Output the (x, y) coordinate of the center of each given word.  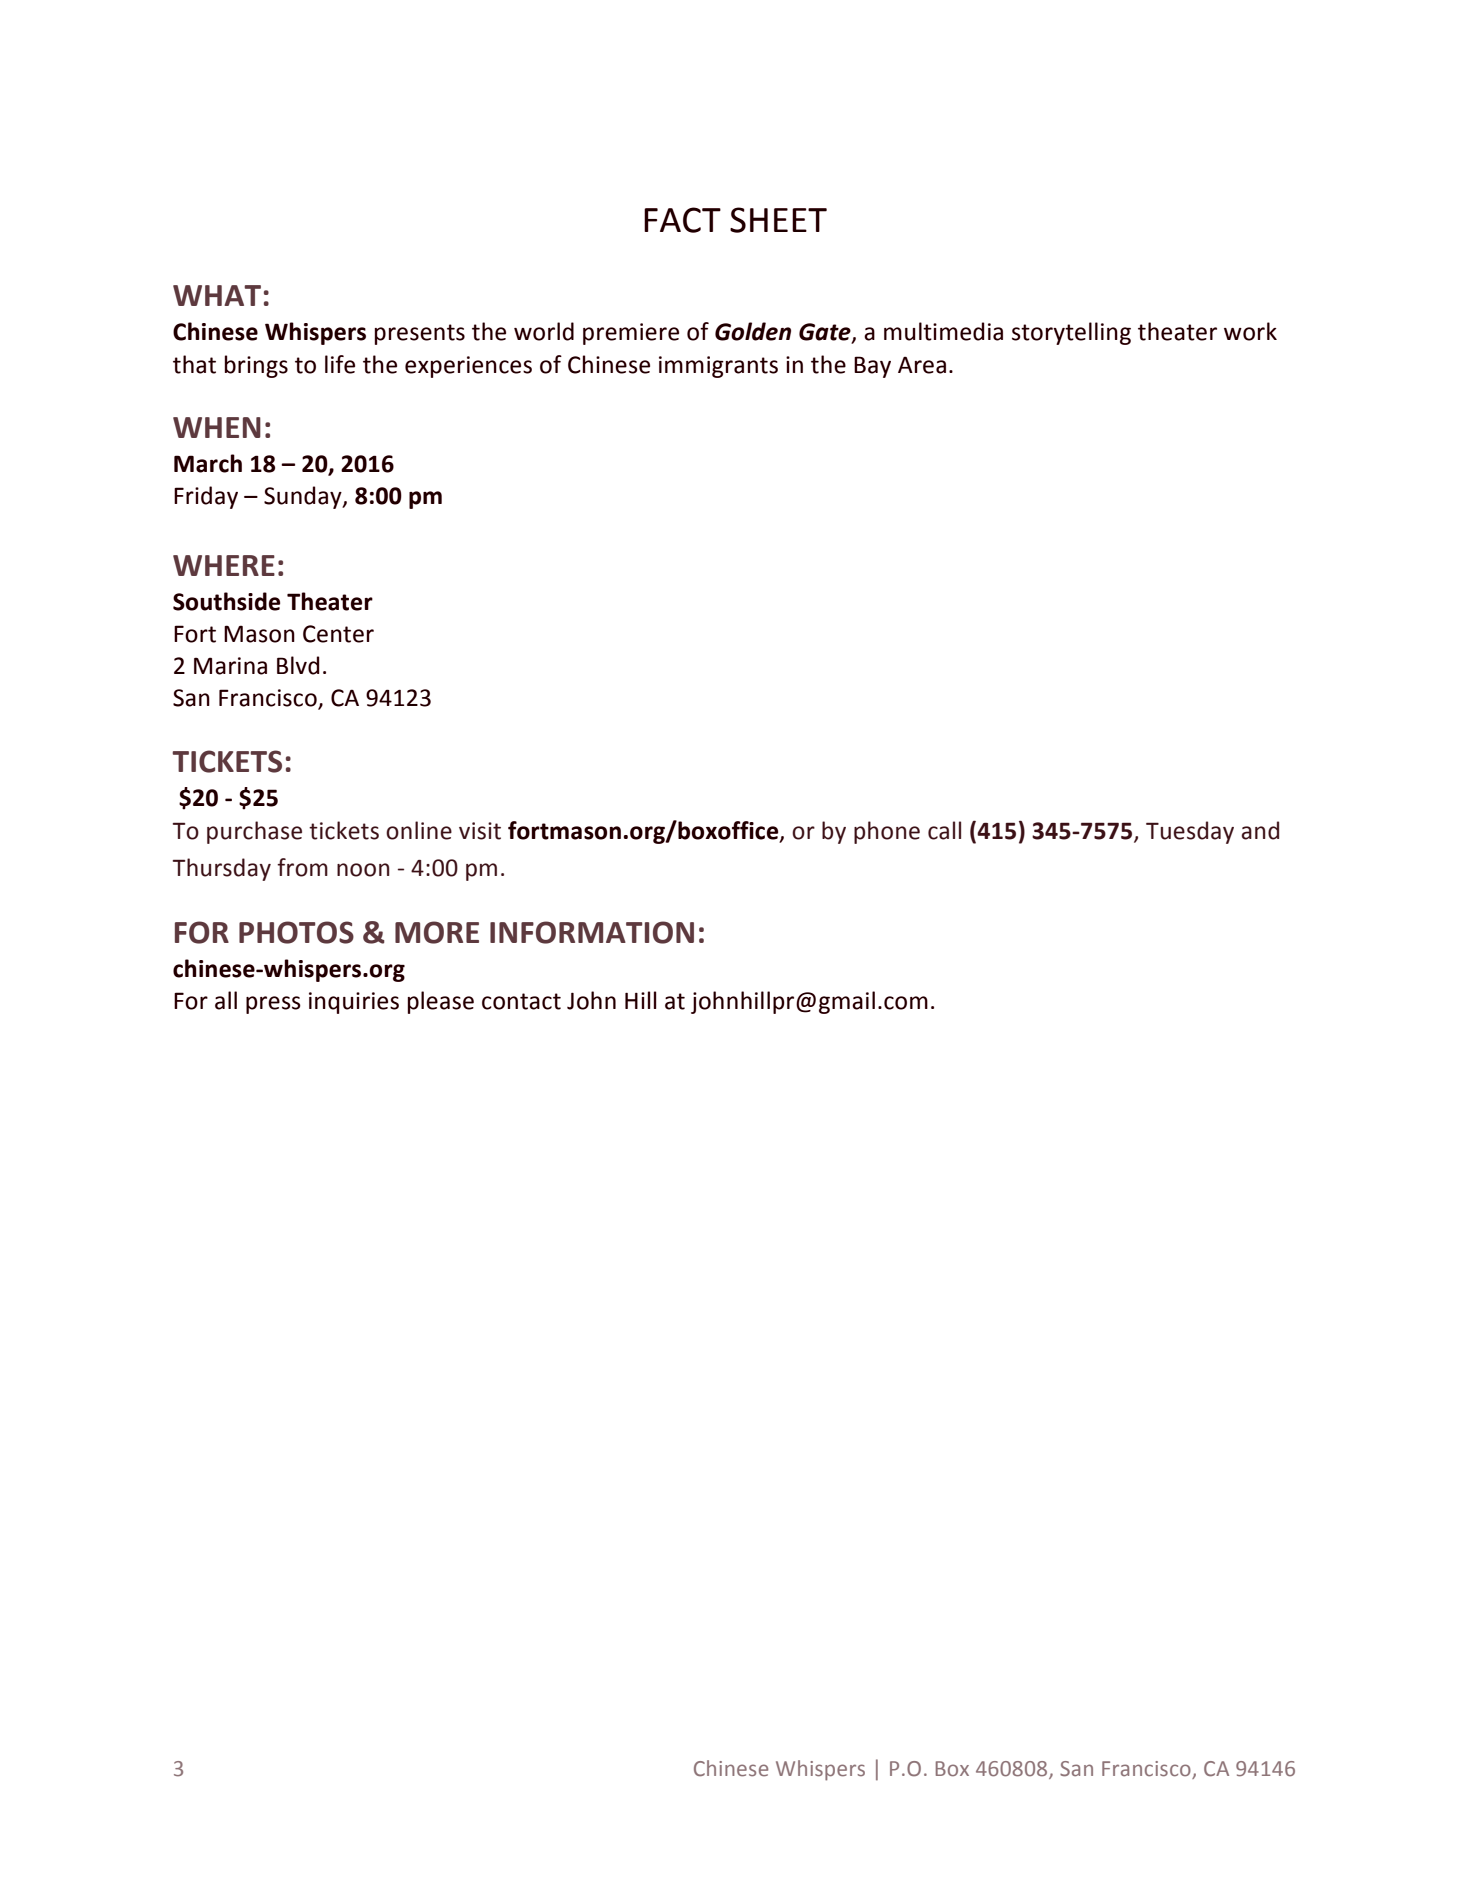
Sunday (304, 497)
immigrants (718, 367)
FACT (682, 220)
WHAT (217, 295)
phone (887, 832)
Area (922, 365)
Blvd (298, 665)
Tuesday (1190, 832)
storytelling (1071, 333)
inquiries (354, 1003)
